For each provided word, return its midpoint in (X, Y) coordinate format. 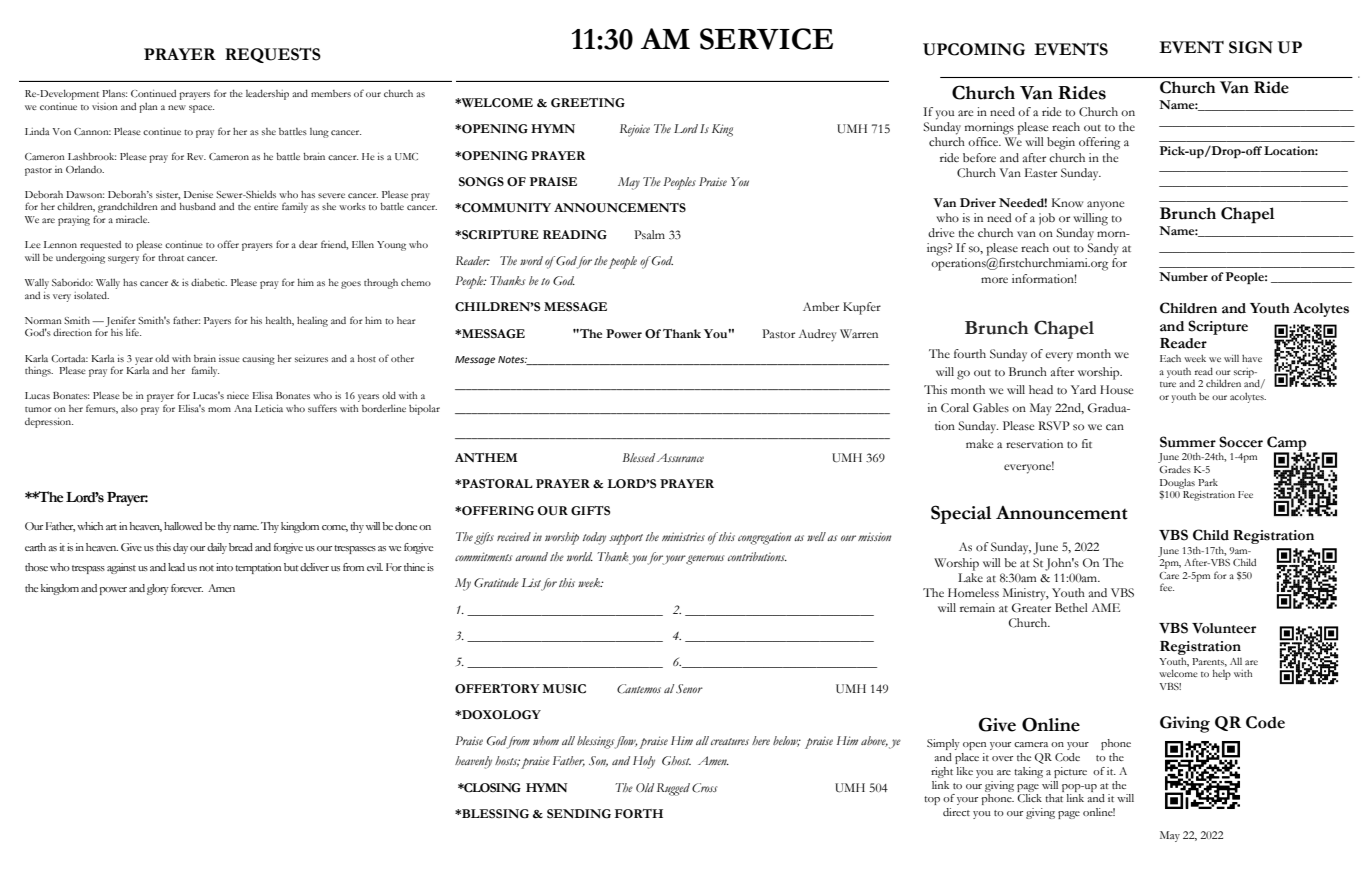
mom (219, 409)
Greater (1031, 608)
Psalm (649, 235)
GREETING (588, 103)
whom (546, 740)
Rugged (673, 789)
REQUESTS (273, 55)
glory (158, 589)
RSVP (1054, 426)
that (1054, 798)
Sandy (1103, 249)
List (533, 584)
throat (171, 257)
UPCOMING (974, 49)
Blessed (639, 457)
